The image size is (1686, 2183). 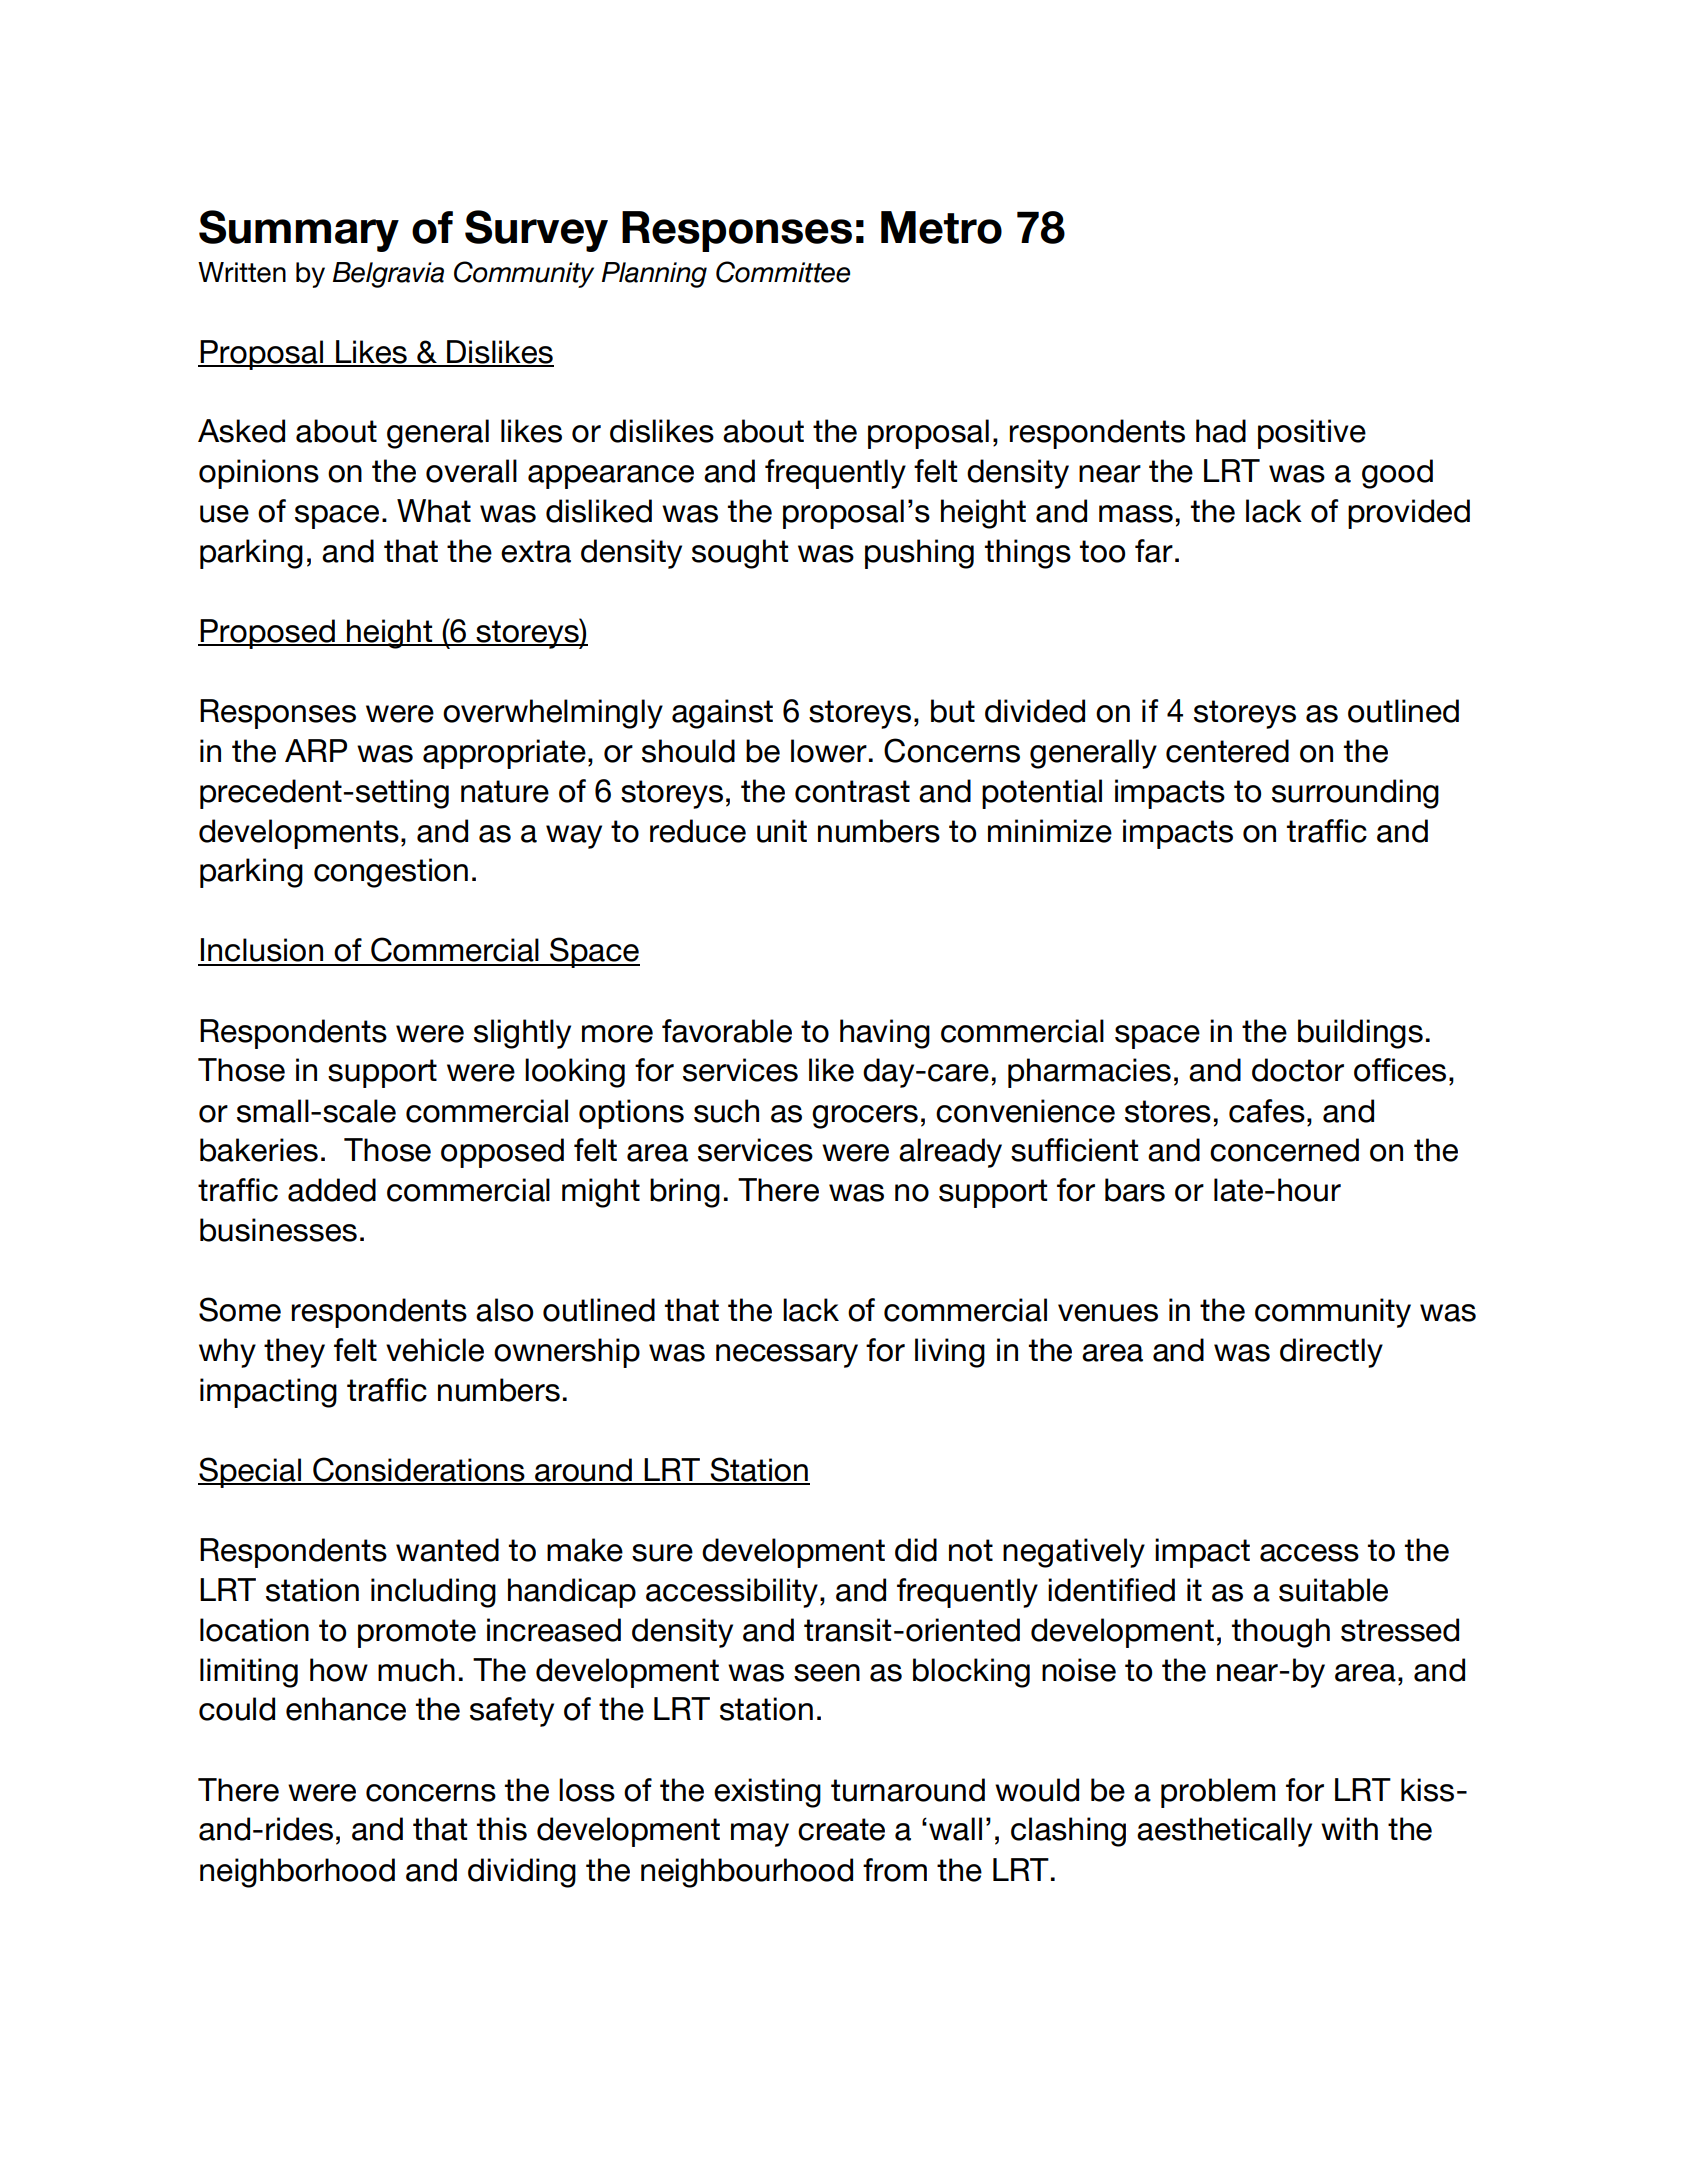 What do you see at coordinates (388, 275) in the screenshot?
I see `Belgravia` at bounding box center [388, 275].
